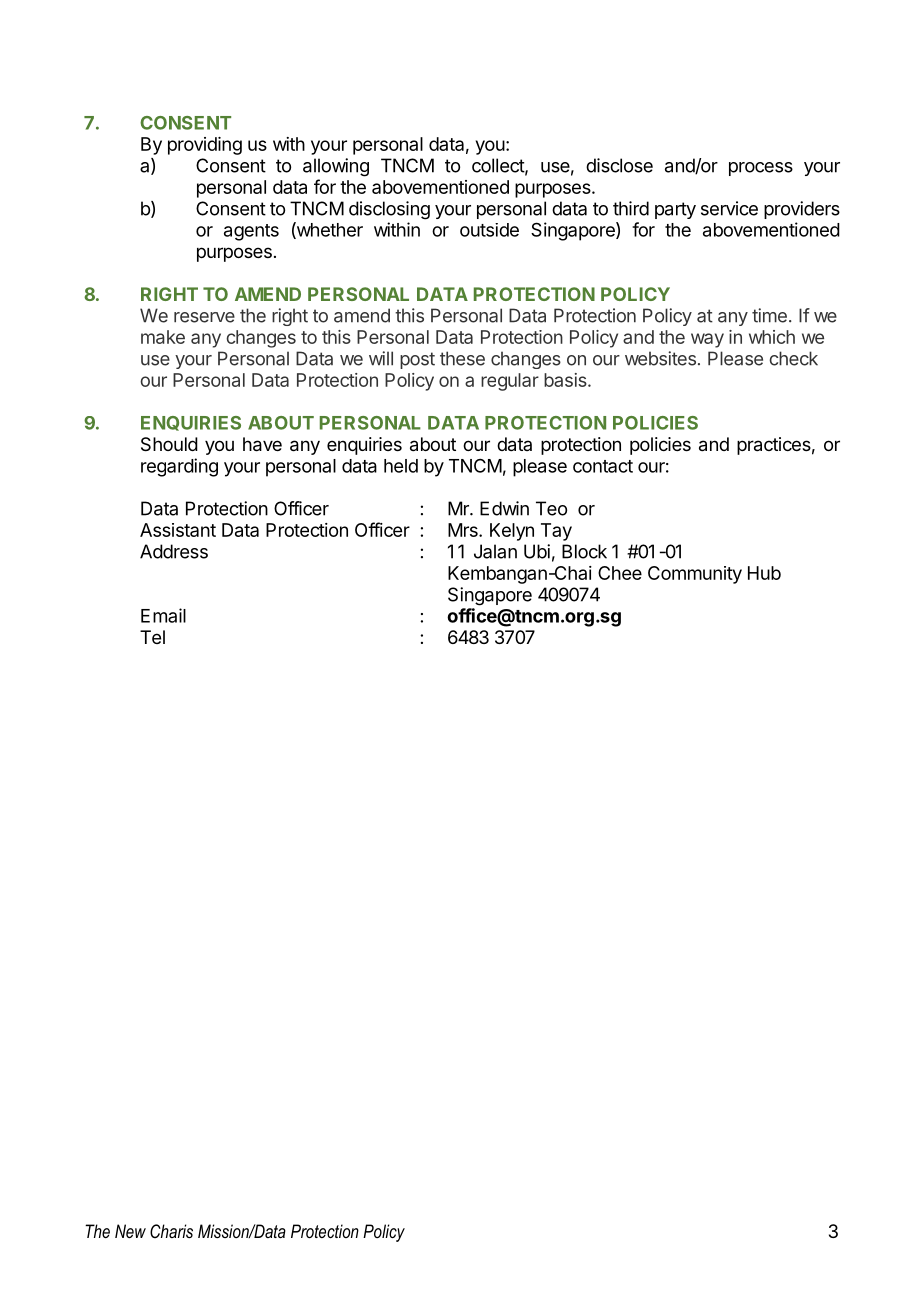 This screenshot has width=924, height=1308. I want to click on Chee, so click(620, 573).
